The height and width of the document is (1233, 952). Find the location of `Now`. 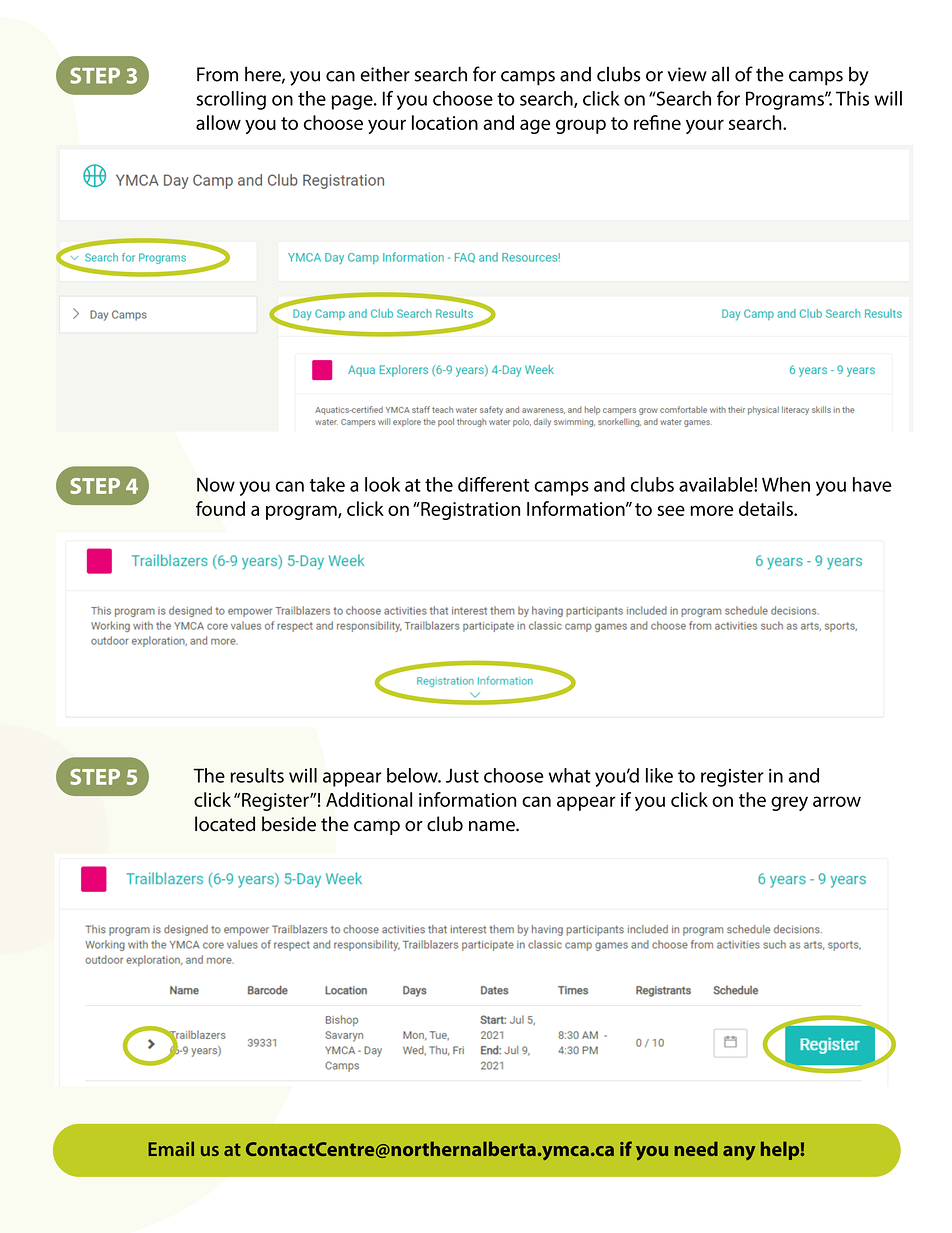

Now is located at coordinates (216, 484).
